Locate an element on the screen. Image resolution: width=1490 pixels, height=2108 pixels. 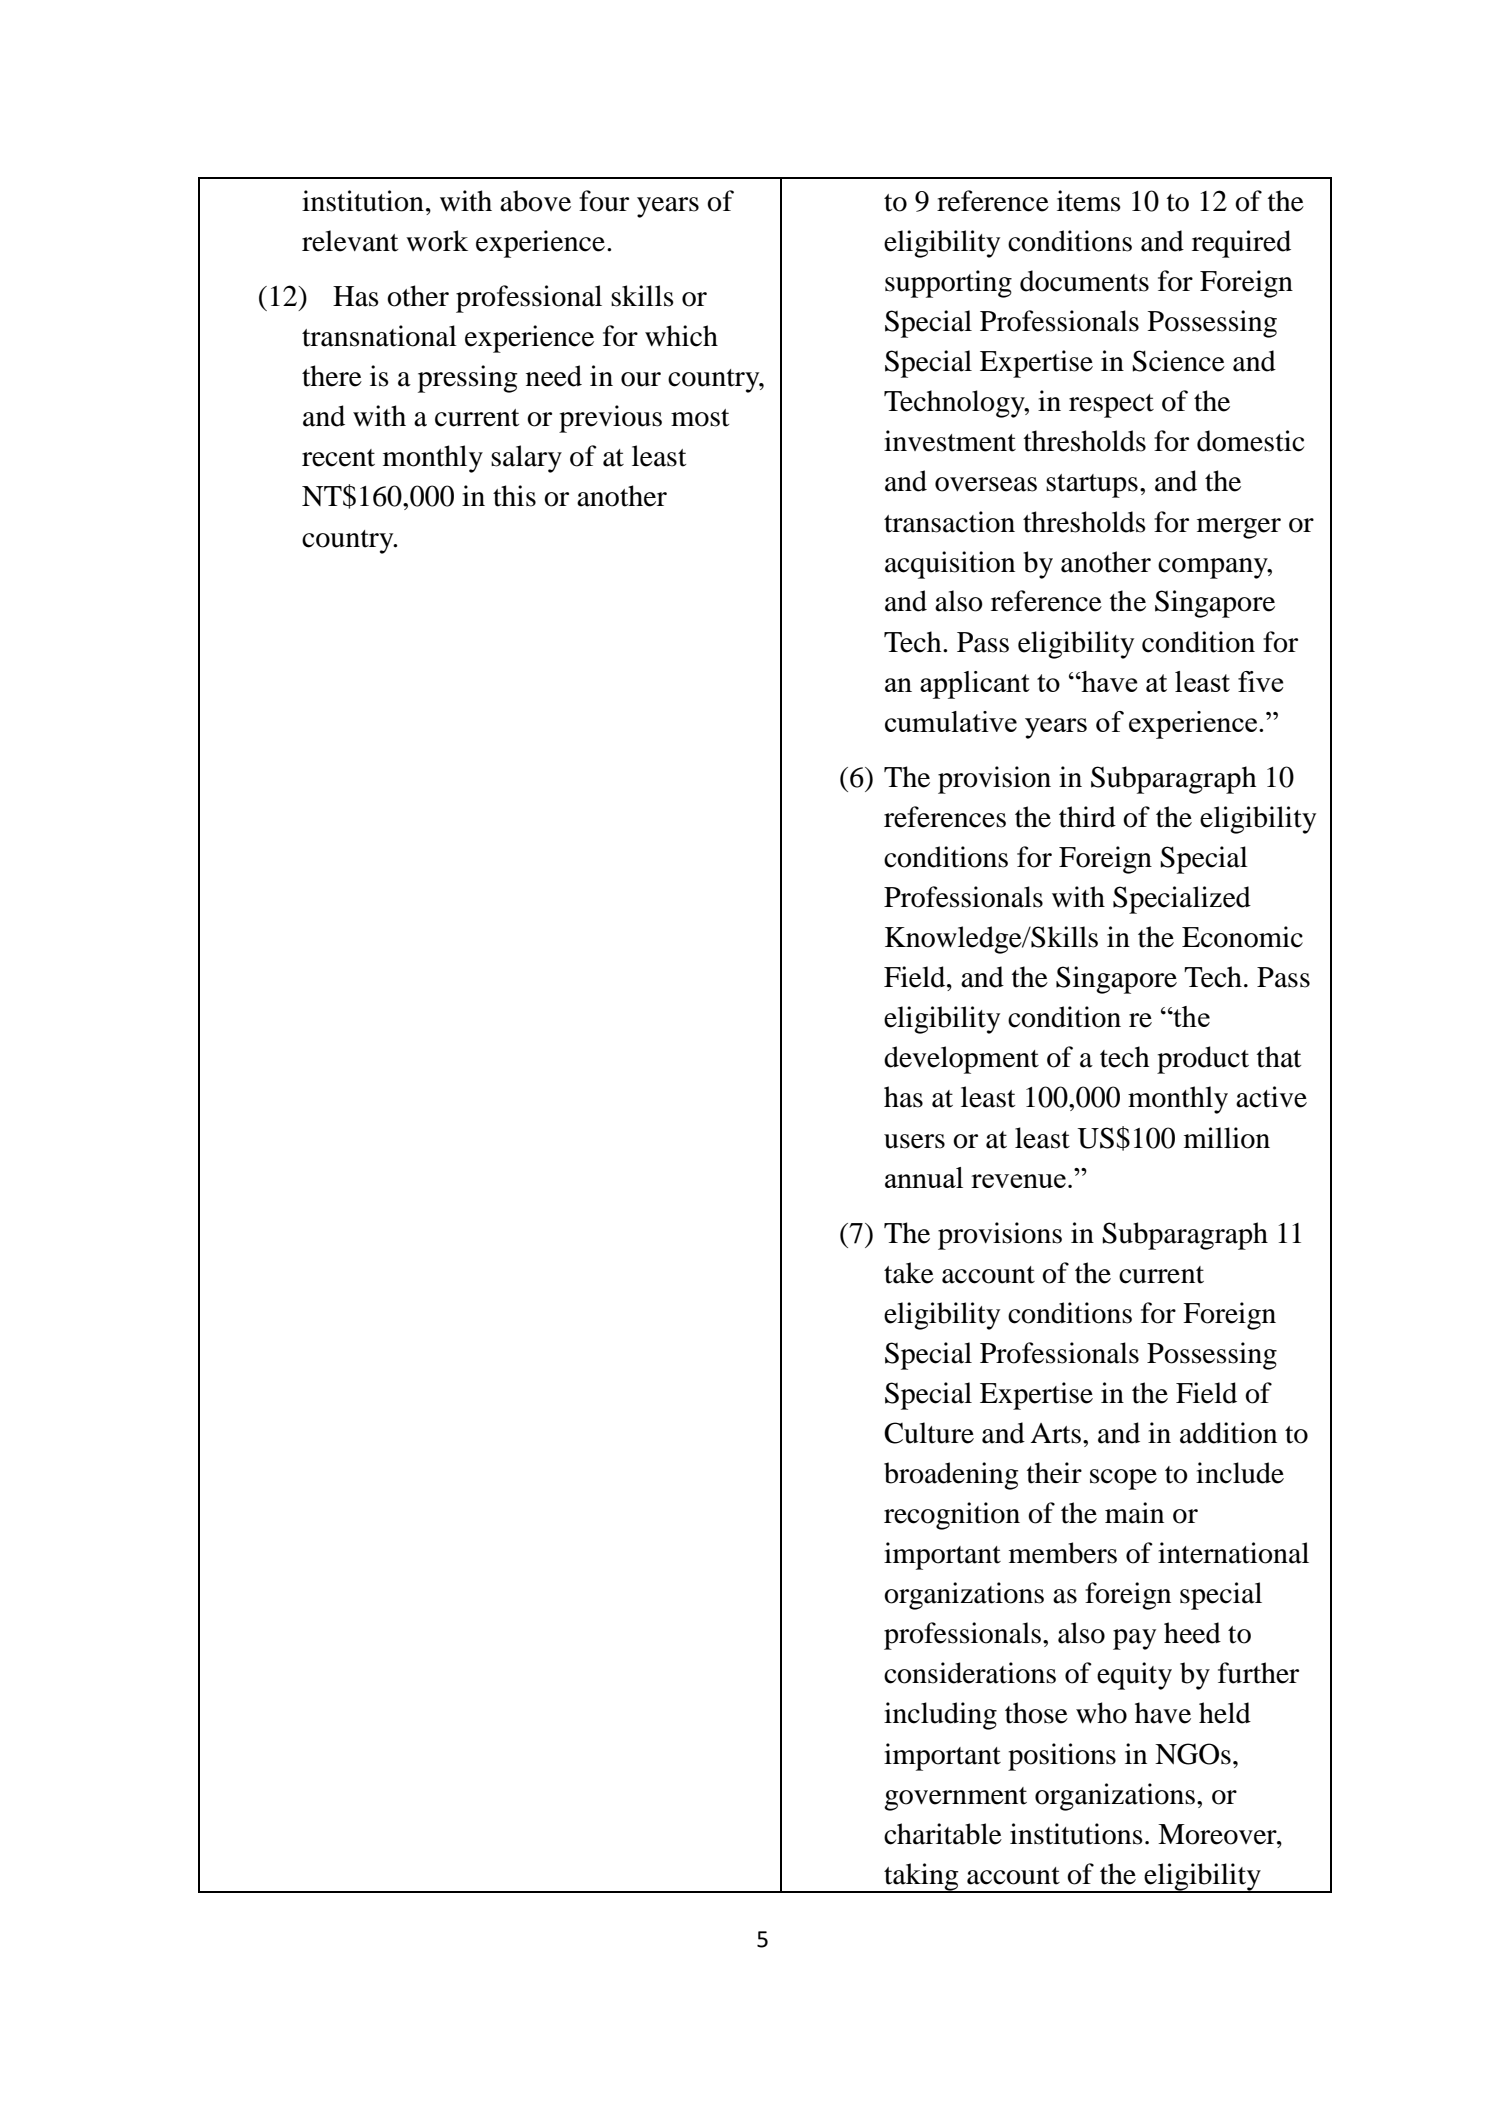
required is located at coordinates (1241, 244).
